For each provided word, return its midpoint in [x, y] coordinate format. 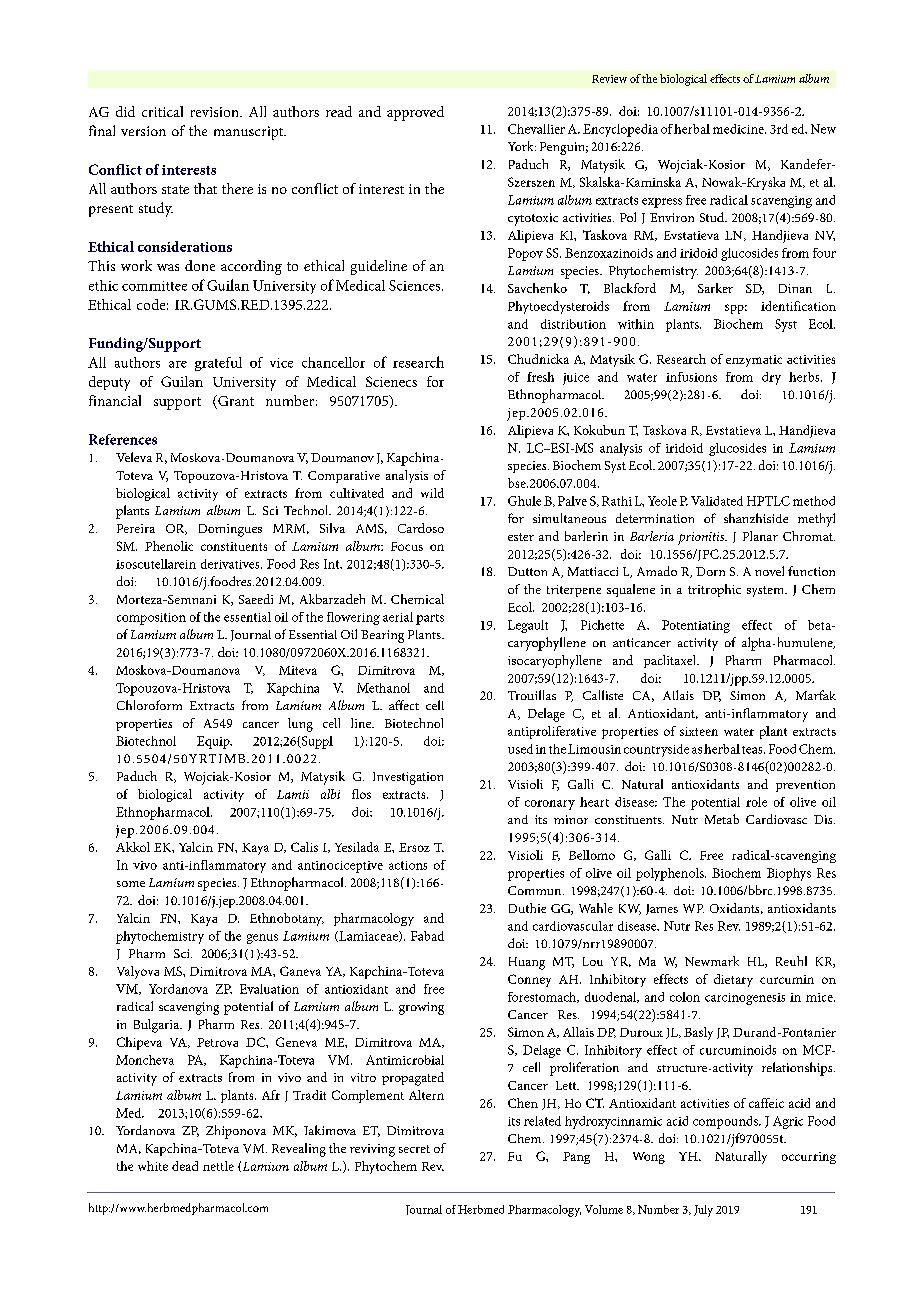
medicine [739, 129]
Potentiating [696, 626]
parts [430, 619]
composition [151, 619]
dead [185, 1166]
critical [162, 111]
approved [415, 113]
